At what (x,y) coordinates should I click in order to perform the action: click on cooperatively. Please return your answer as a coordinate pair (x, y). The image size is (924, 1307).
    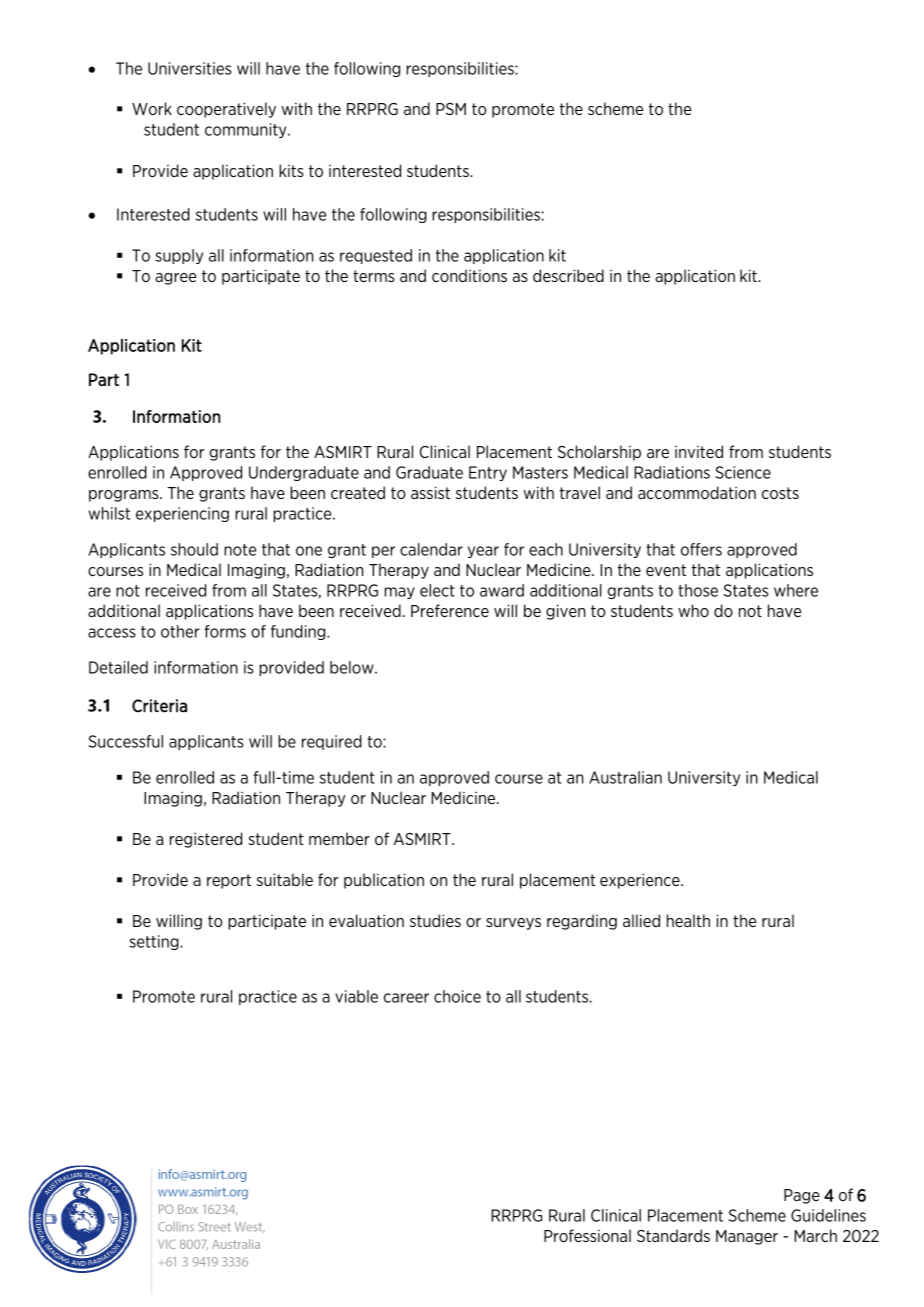
    Looking at the image, I should click on (226, 110).
